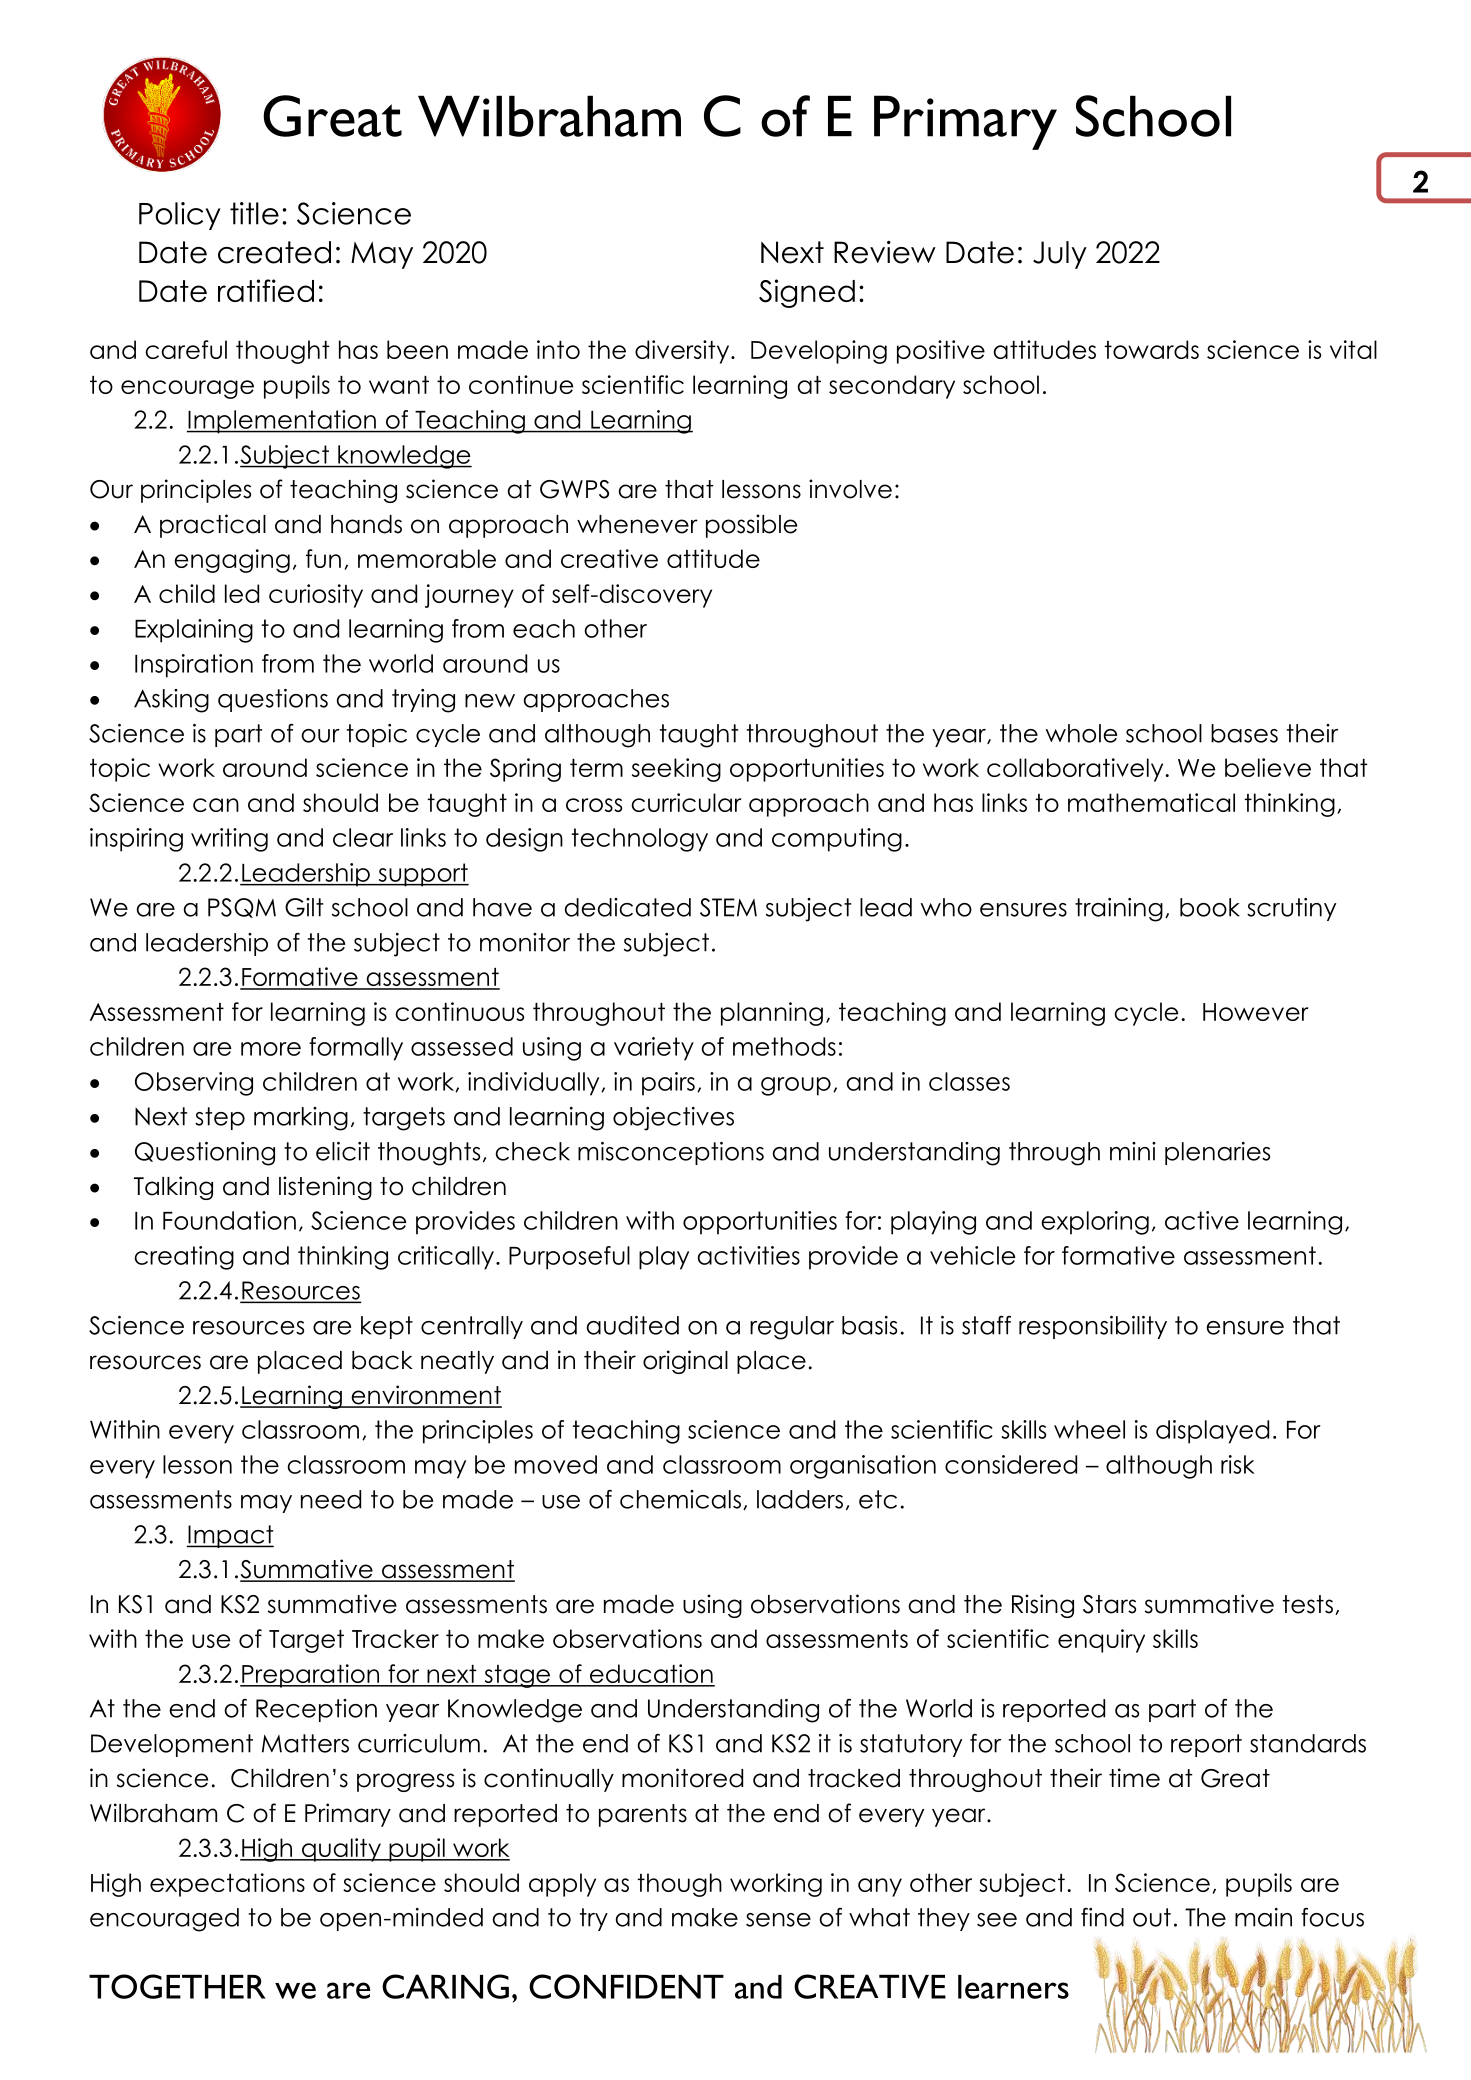  I want to click on mini, so click(1133, 1151).
